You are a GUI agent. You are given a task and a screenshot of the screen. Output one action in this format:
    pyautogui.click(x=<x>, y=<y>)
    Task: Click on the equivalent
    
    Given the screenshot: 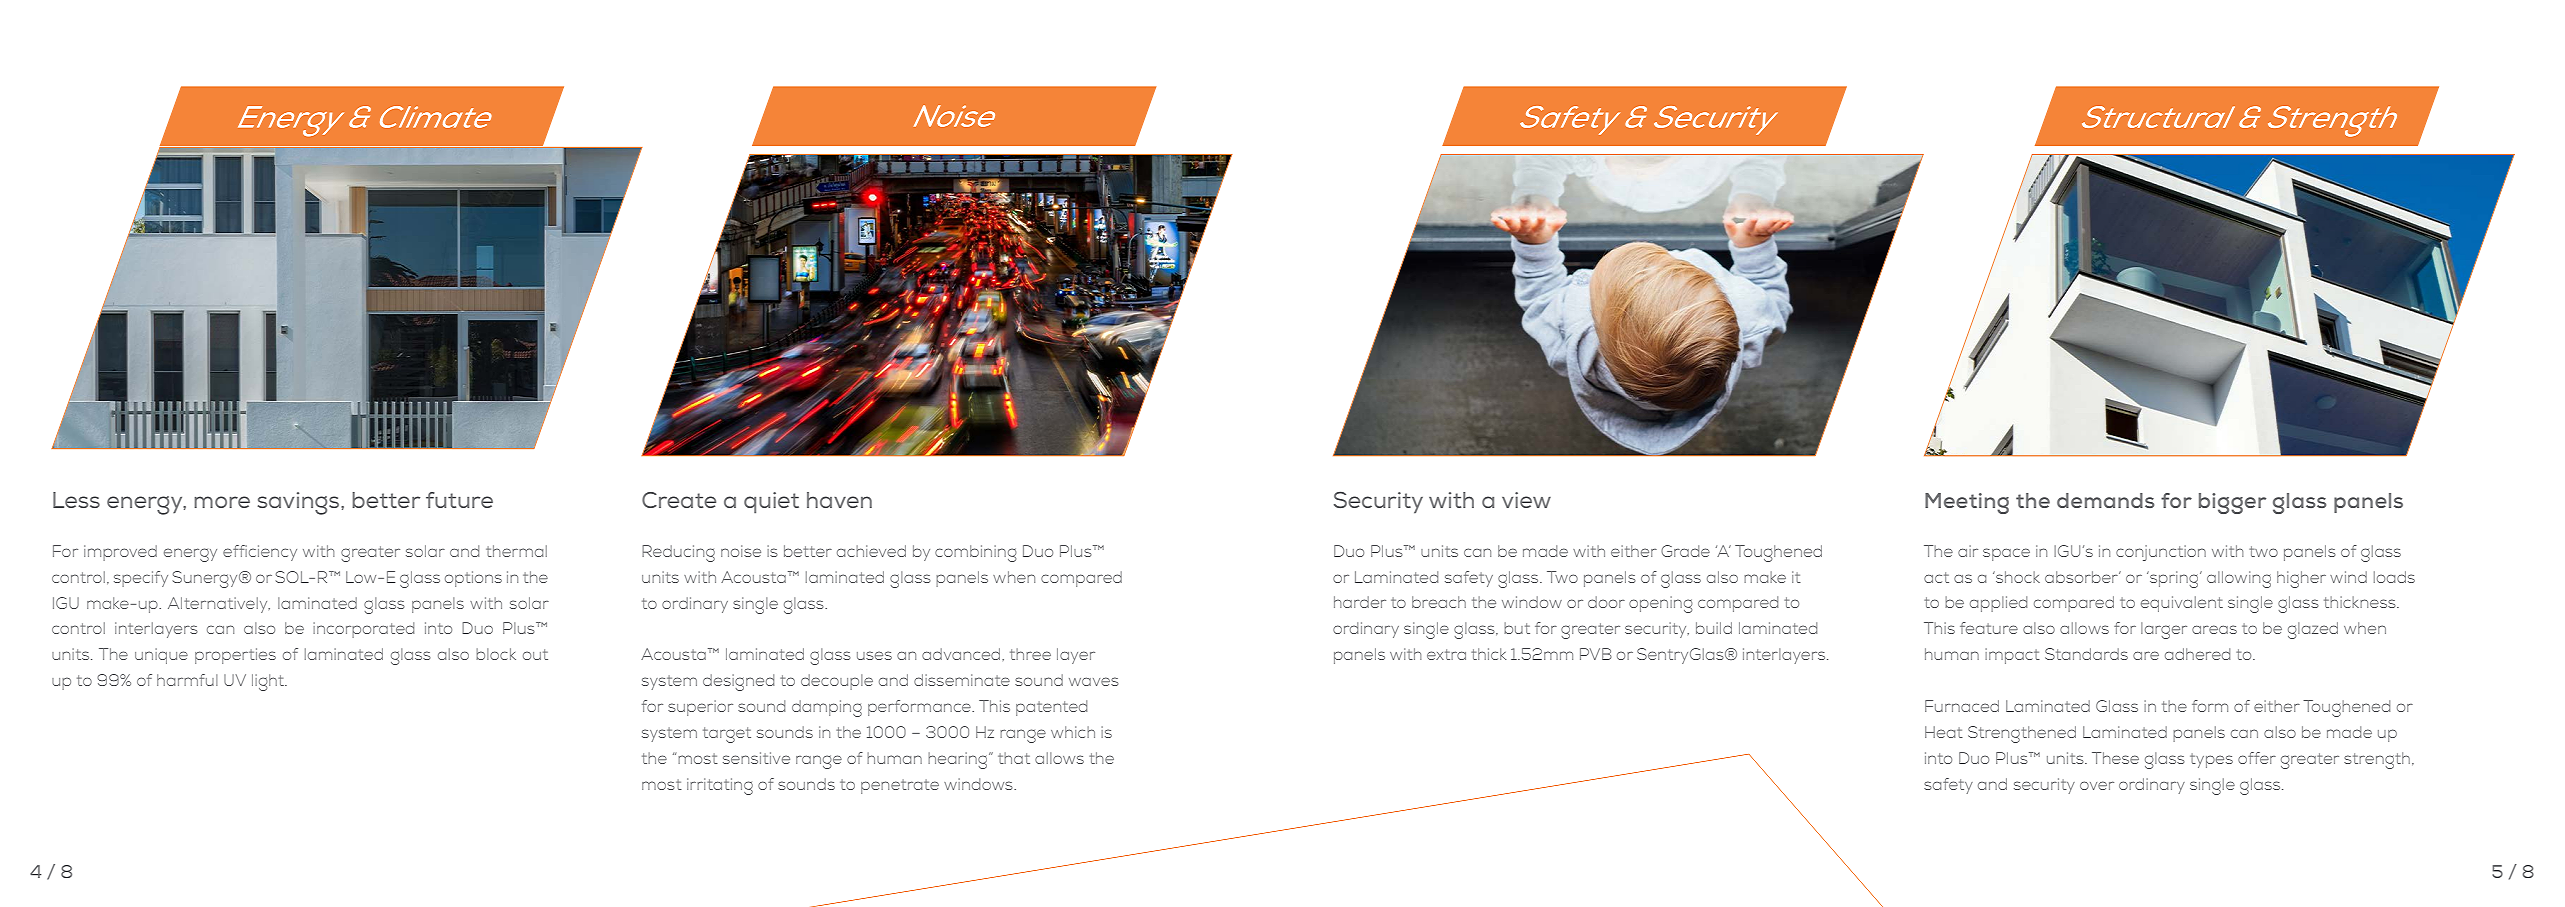 What is the action you would take?
    pyautogui.click(x=2182, y=604)
